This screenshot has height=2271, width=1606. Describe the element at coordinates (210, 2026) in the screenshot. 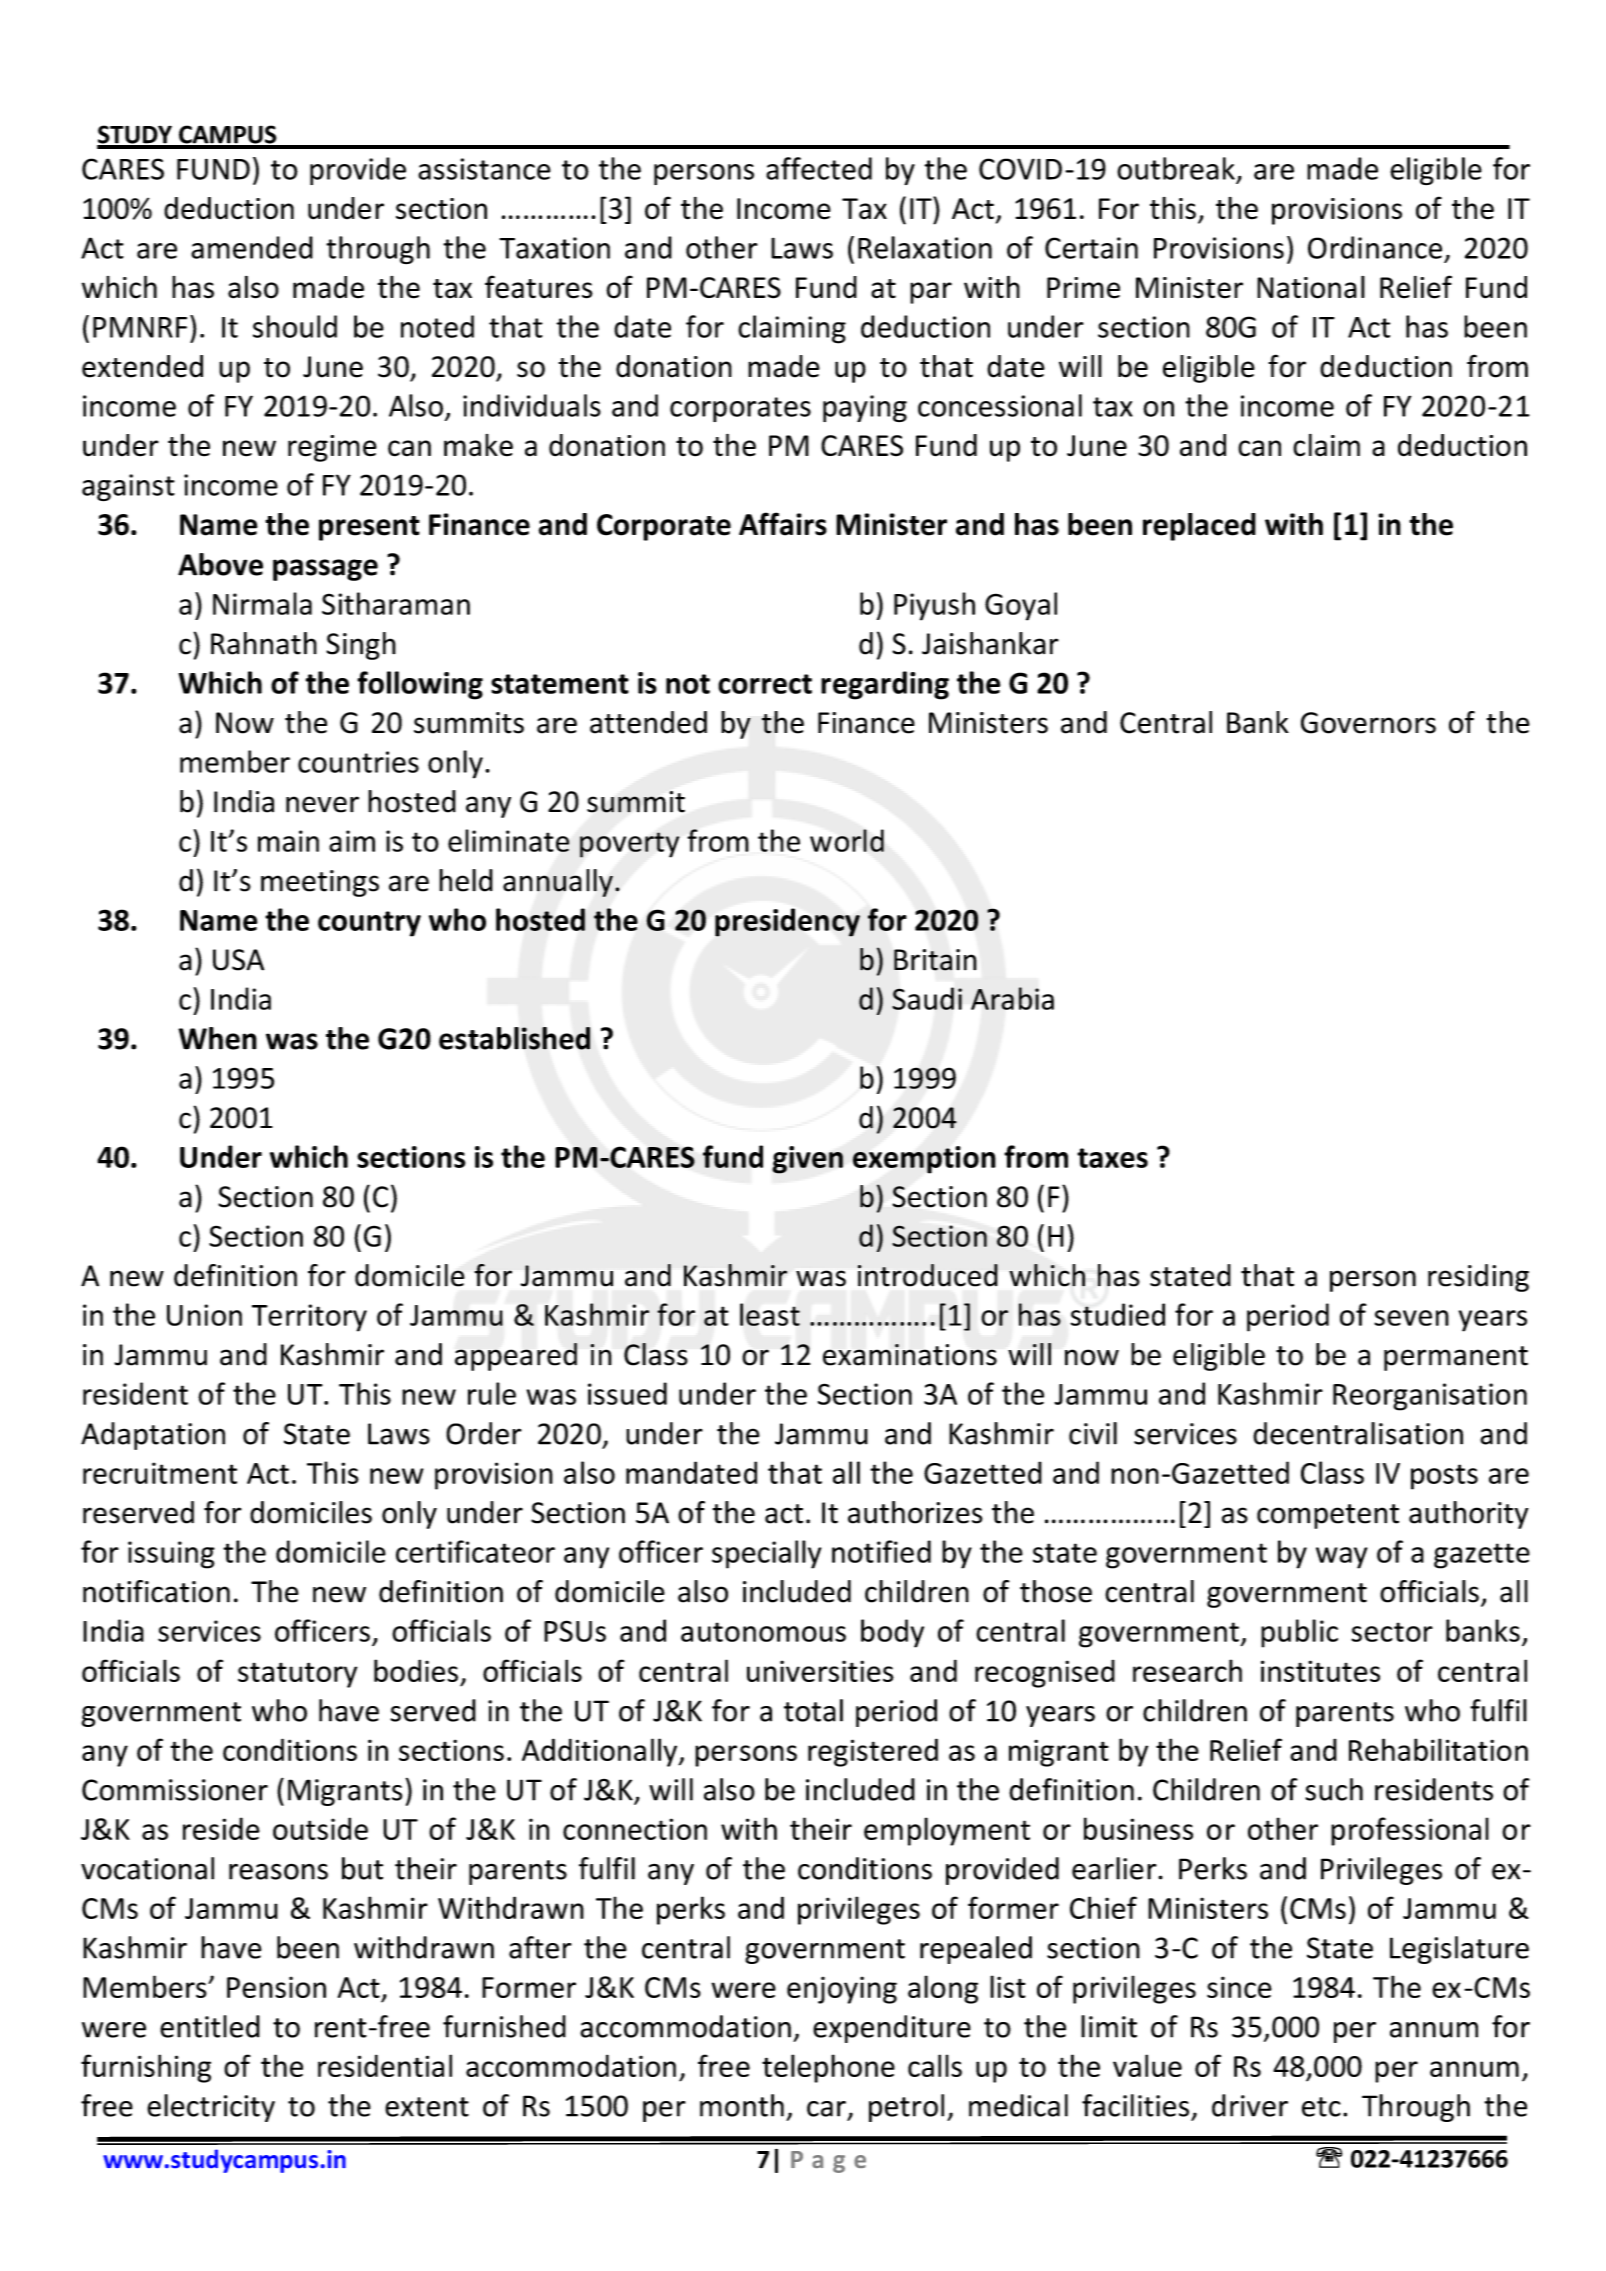

I see `entitled` at that location.
